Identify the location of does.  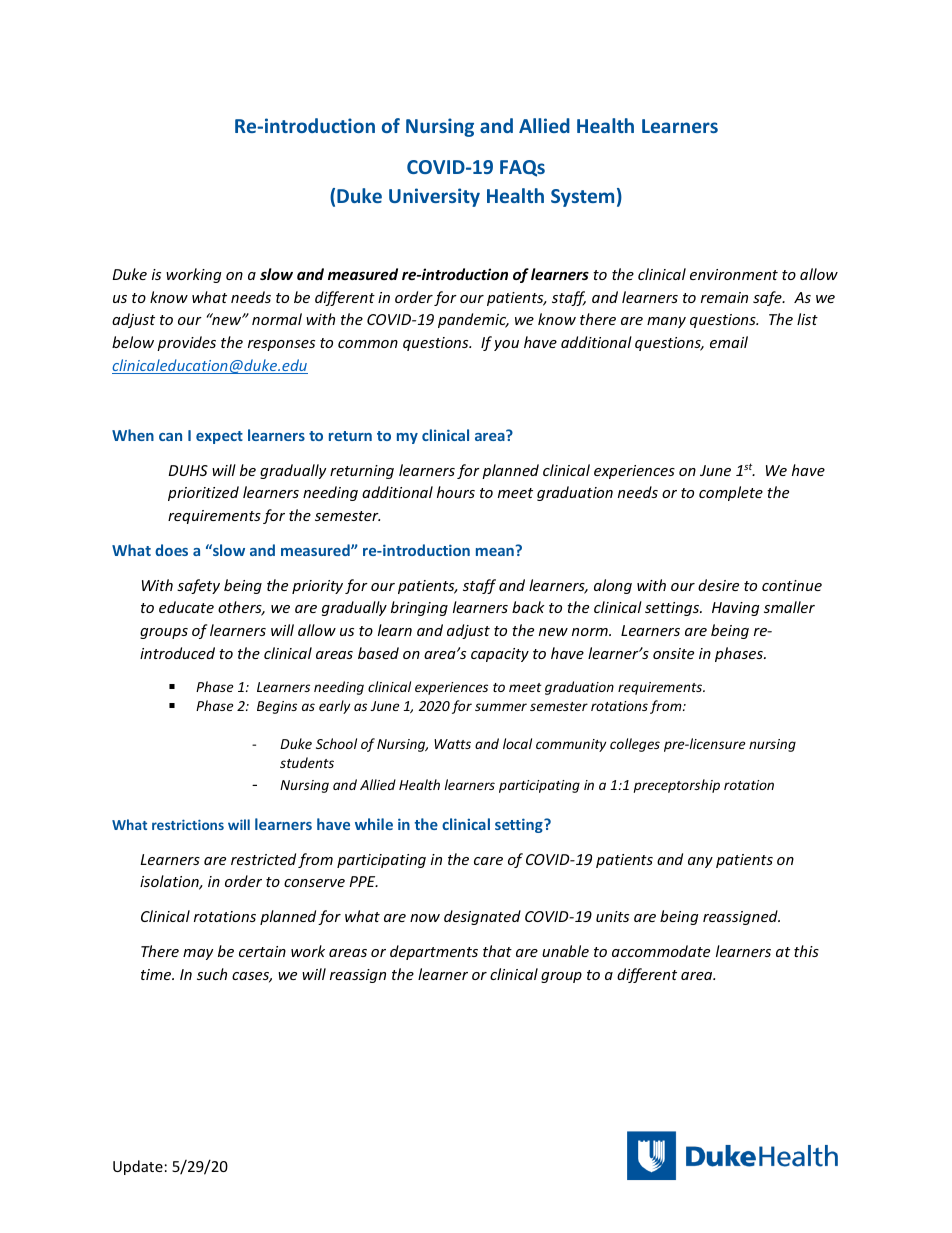
(171, 550).
